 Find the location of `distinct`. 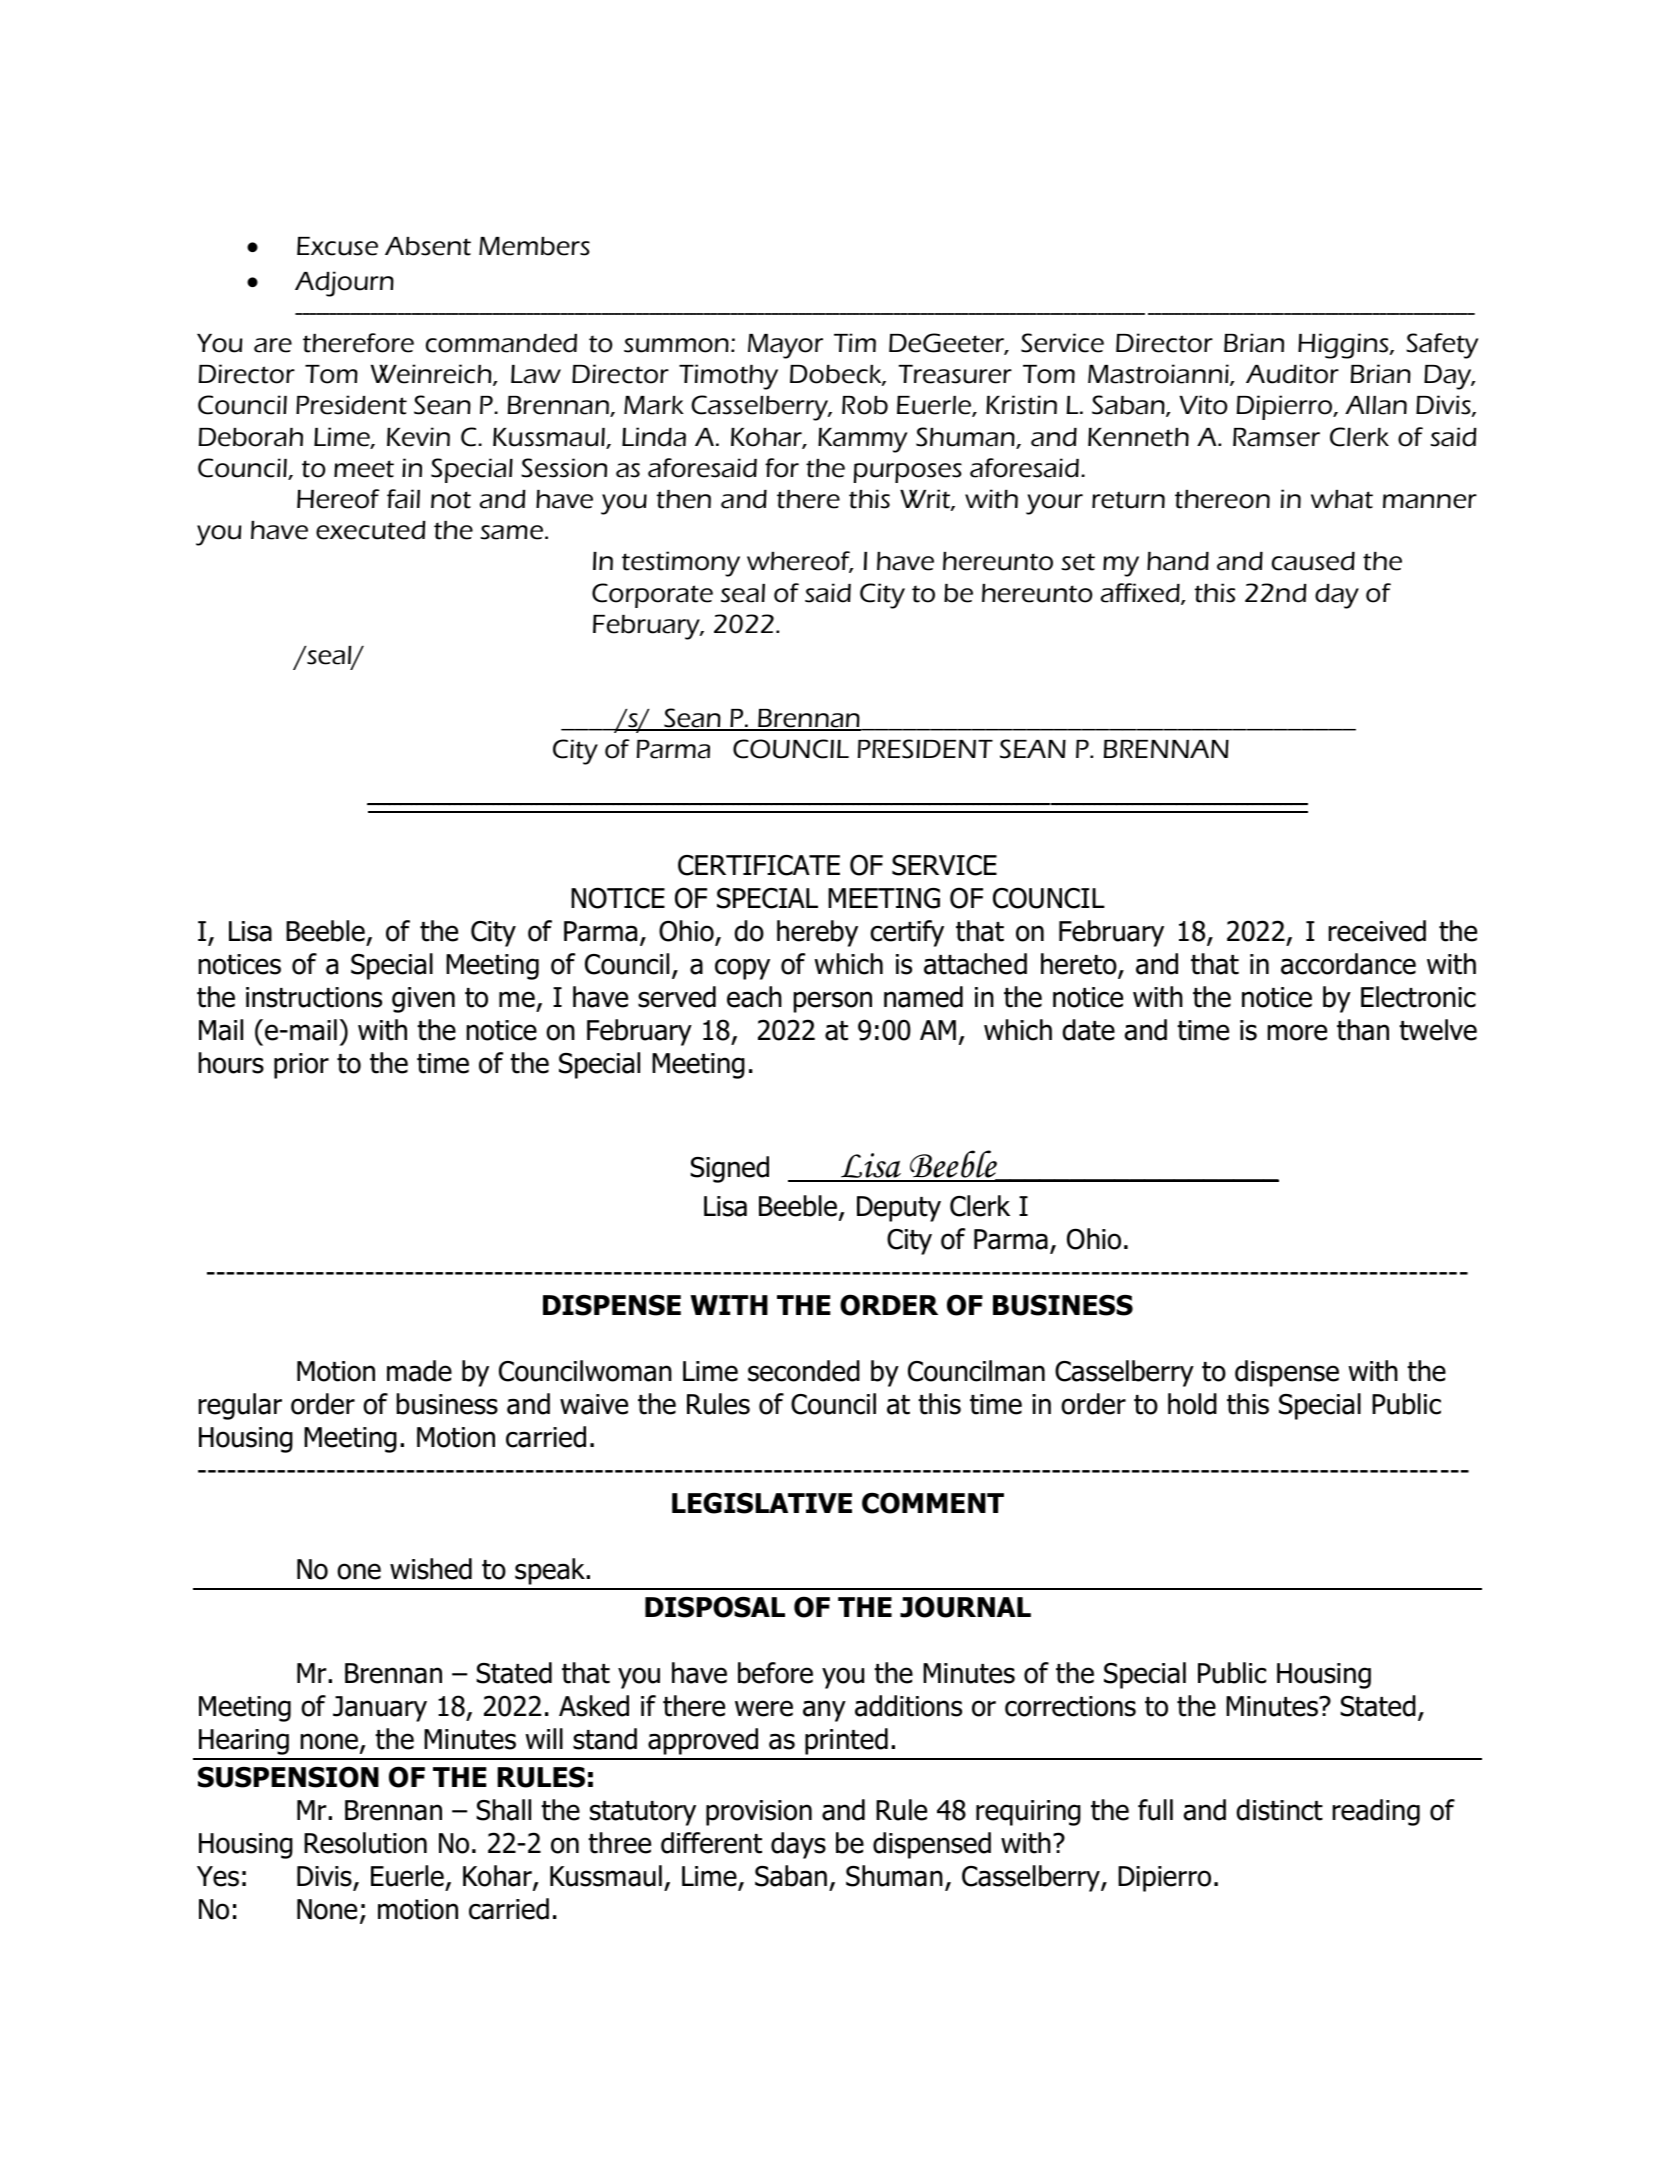

distinct is located at coordinates (1279, 1810).
